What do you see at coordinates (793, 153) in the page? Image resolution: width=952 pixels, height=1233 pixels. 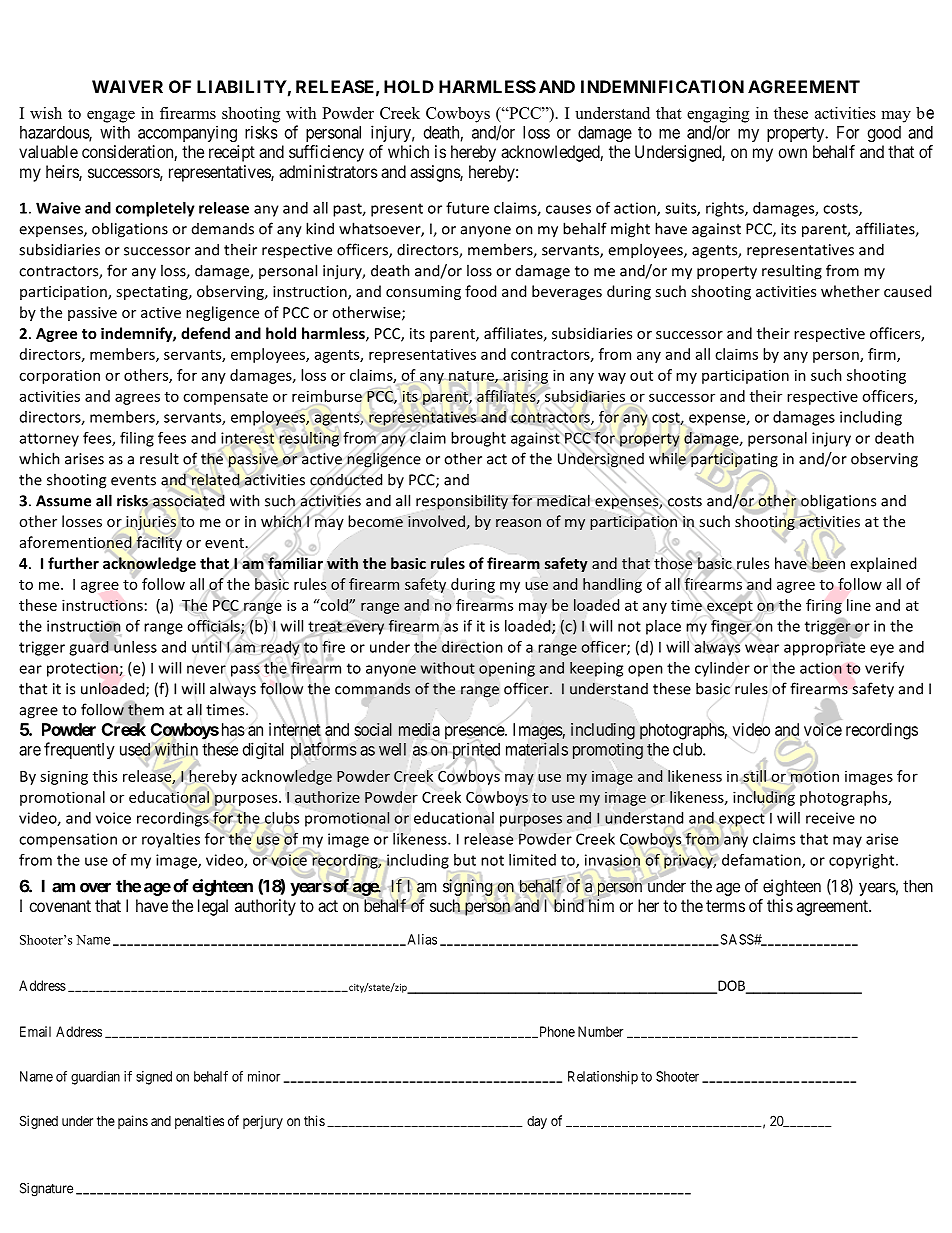 I see `own` at bounding box center [793, 153].
